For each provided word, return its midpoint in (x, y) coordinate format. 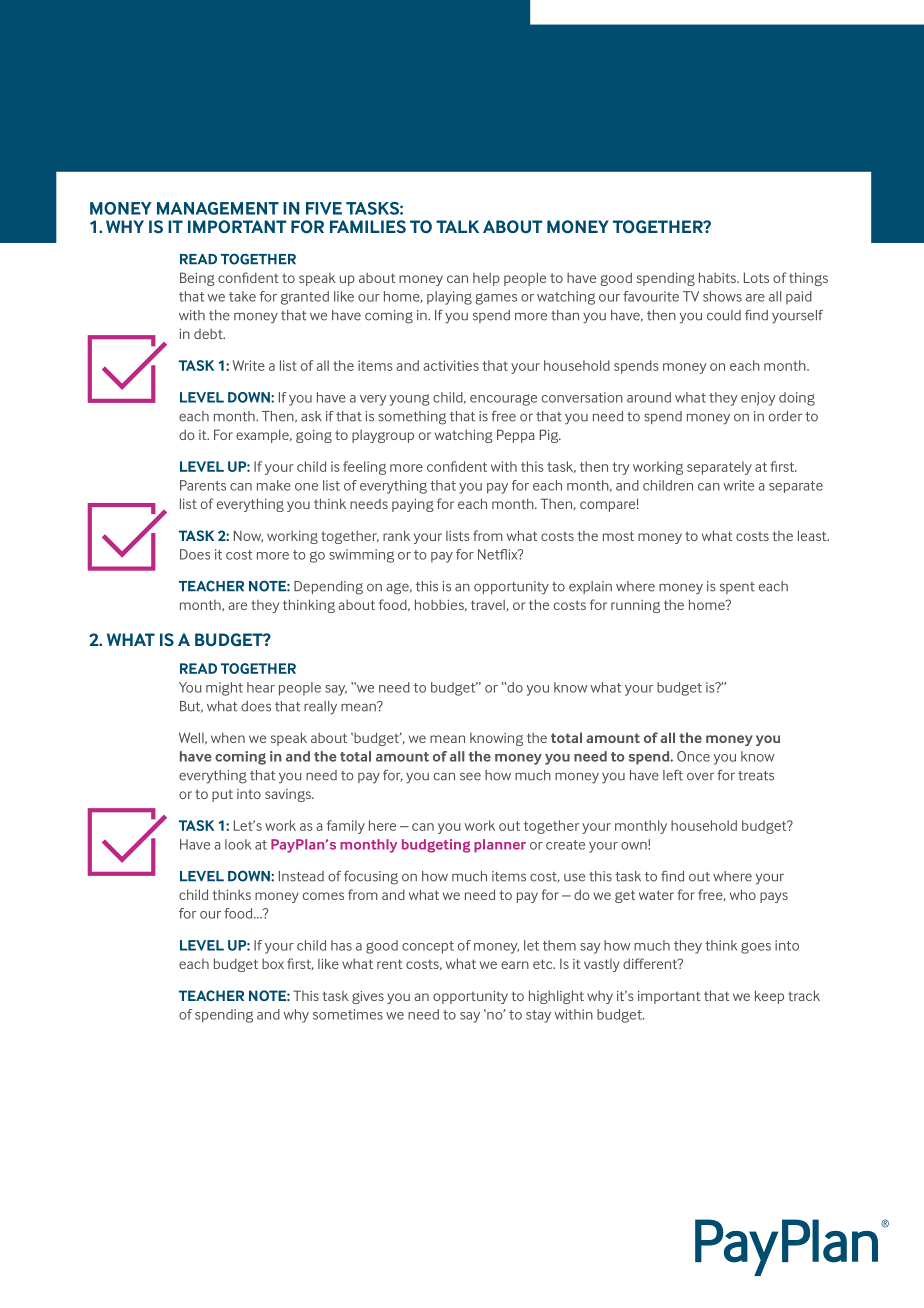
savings (289, 795)
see (470, 776)
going (314, 436)
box (273, 964)
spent (737, 588)
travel (489, 606)
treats (756, 776)
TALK (457, 226)
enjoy (758, 399)
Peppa (515, 436)
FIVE (324, 208)
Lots (756, 277)
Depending (328, 588)
